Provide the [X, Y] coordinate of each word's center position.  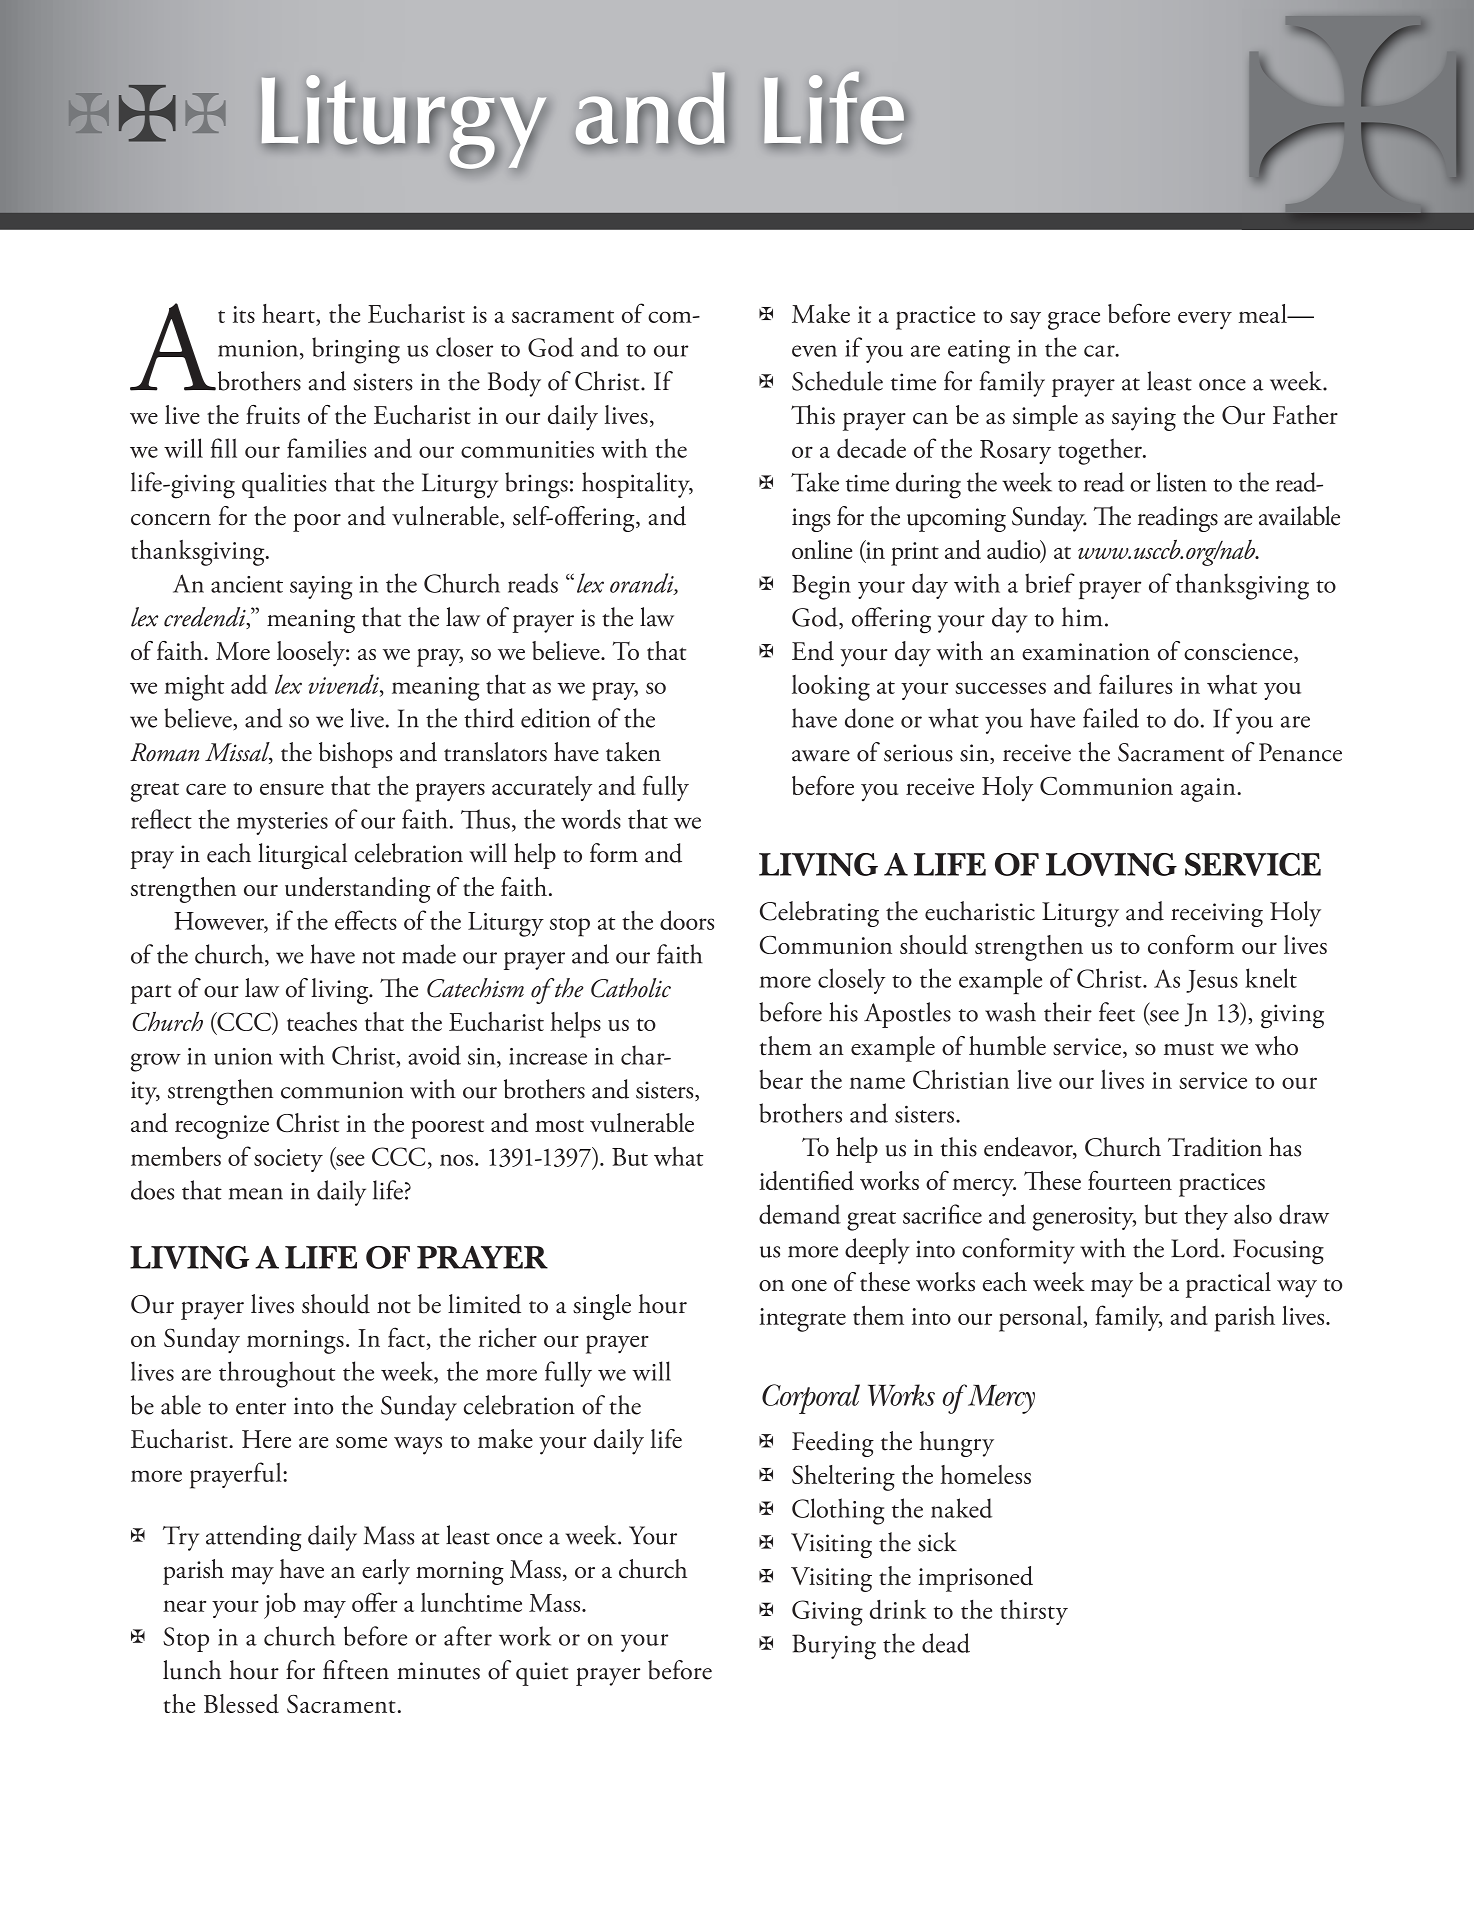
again [1209, 790]
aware [821, 756]
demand [800, 1214]
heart [289, 313]
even [814, 351]
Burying [834, 1647]
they [1206, 1217]
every [1205, 321]
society [288, 1160]
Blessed [241, 1703]
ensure [292, 789]
